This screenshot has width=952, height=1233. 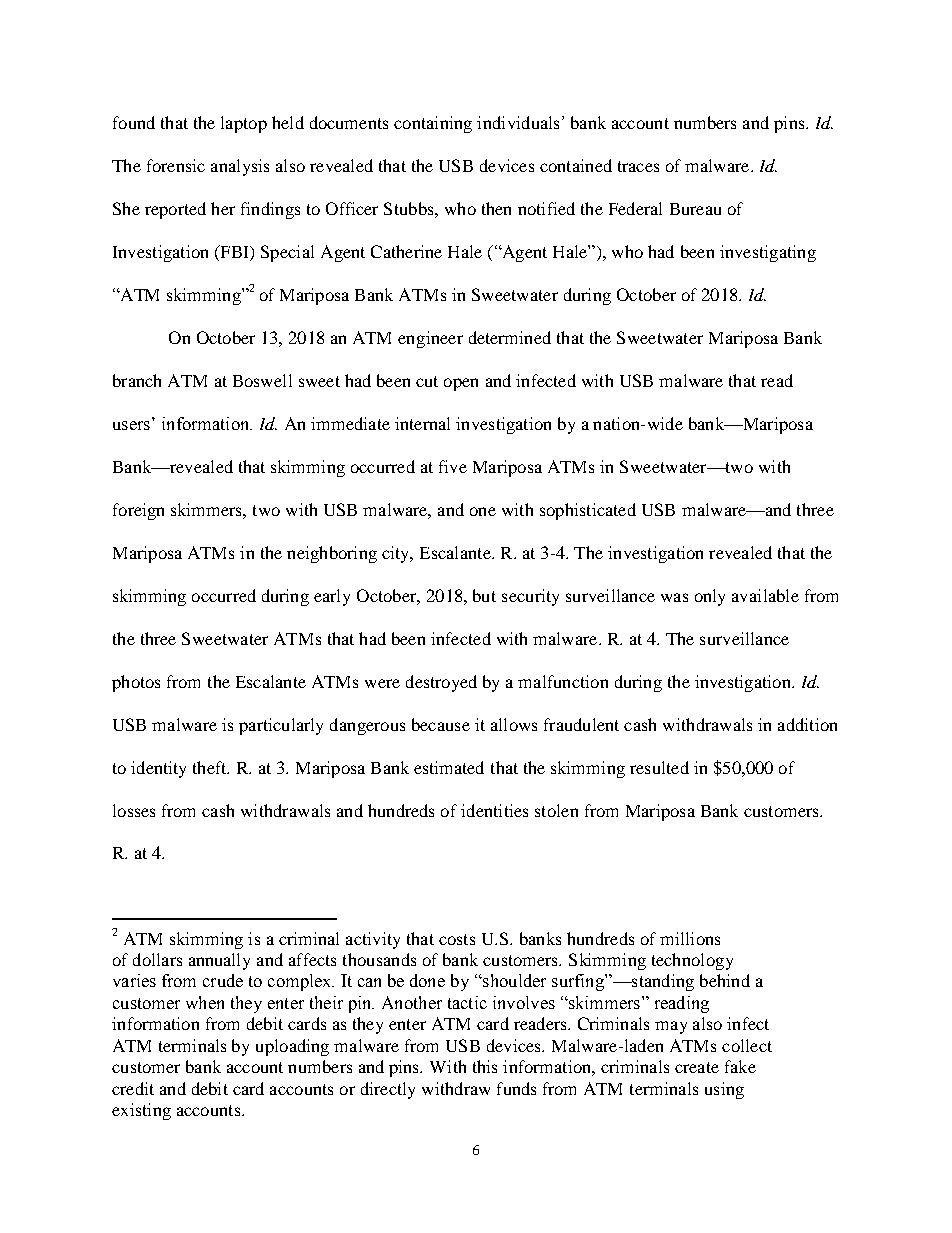 I want to click on five, so click(x=453, y=466).
